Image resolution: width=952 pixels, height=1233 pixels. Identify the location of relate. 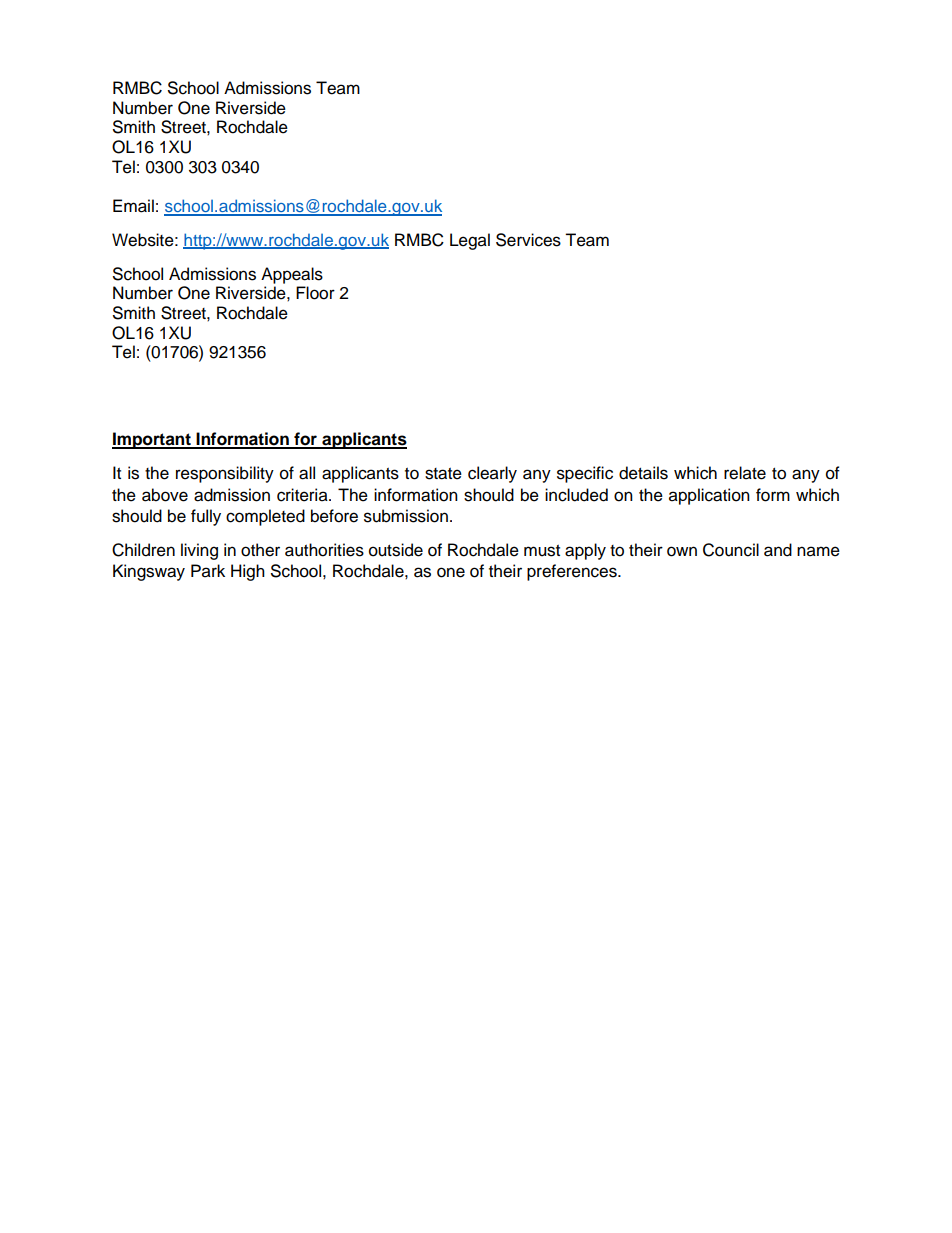
(745, 473).
